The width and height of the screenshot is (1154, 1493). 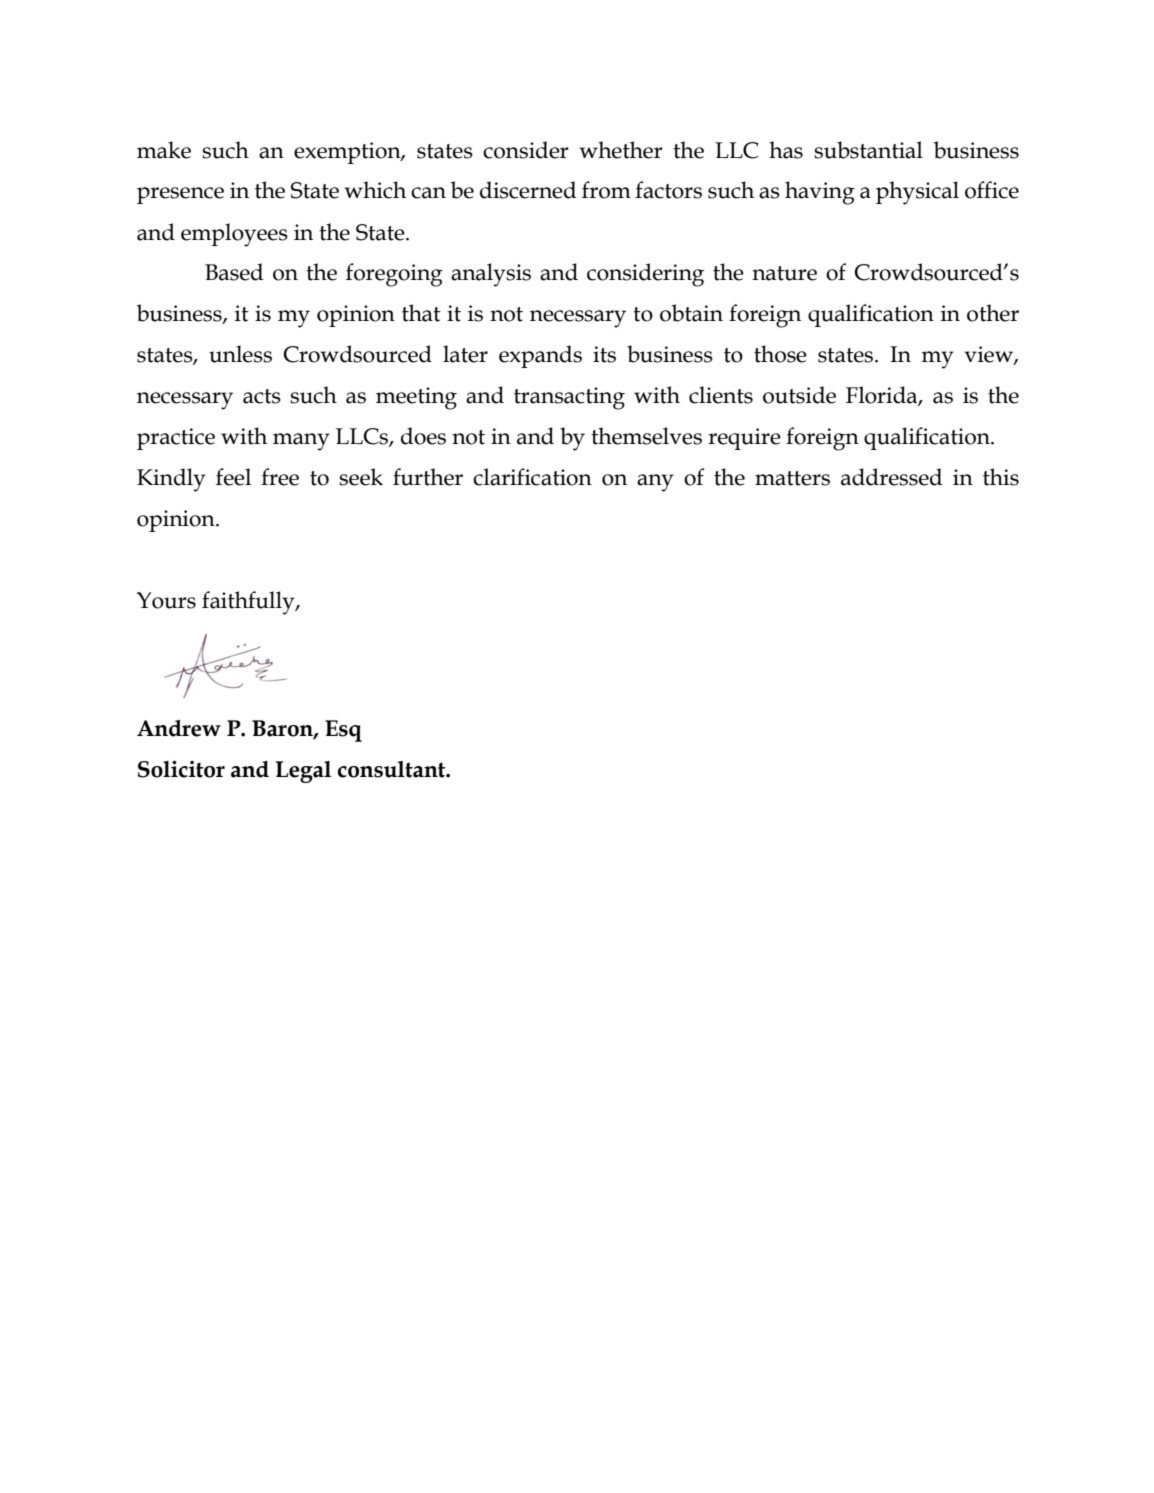 I want to click on clarification, so click(x=532, y=477).
